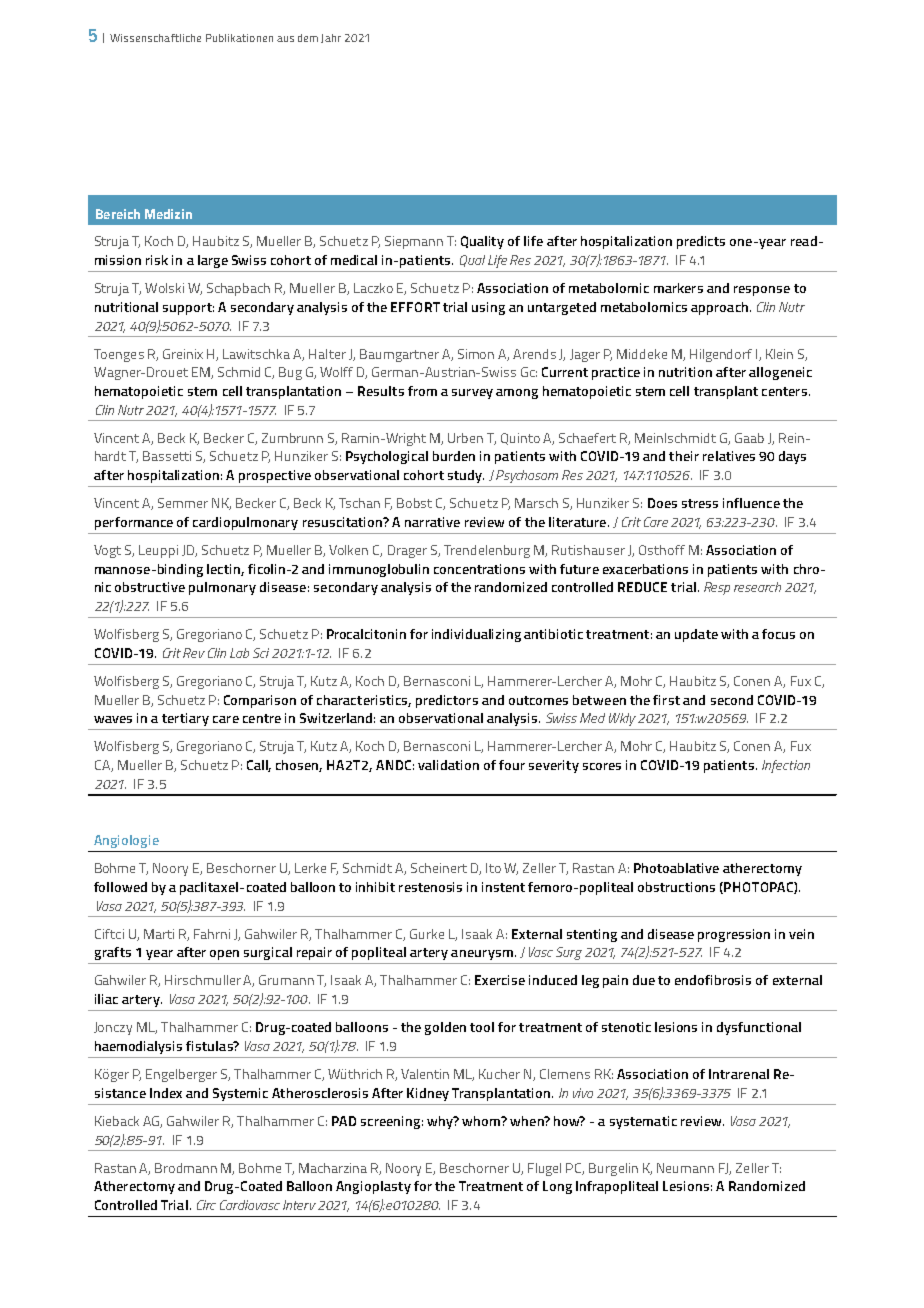 The height and width of the screenshot is (1308, 924). I want to click on Simon, so click(476, 354).
